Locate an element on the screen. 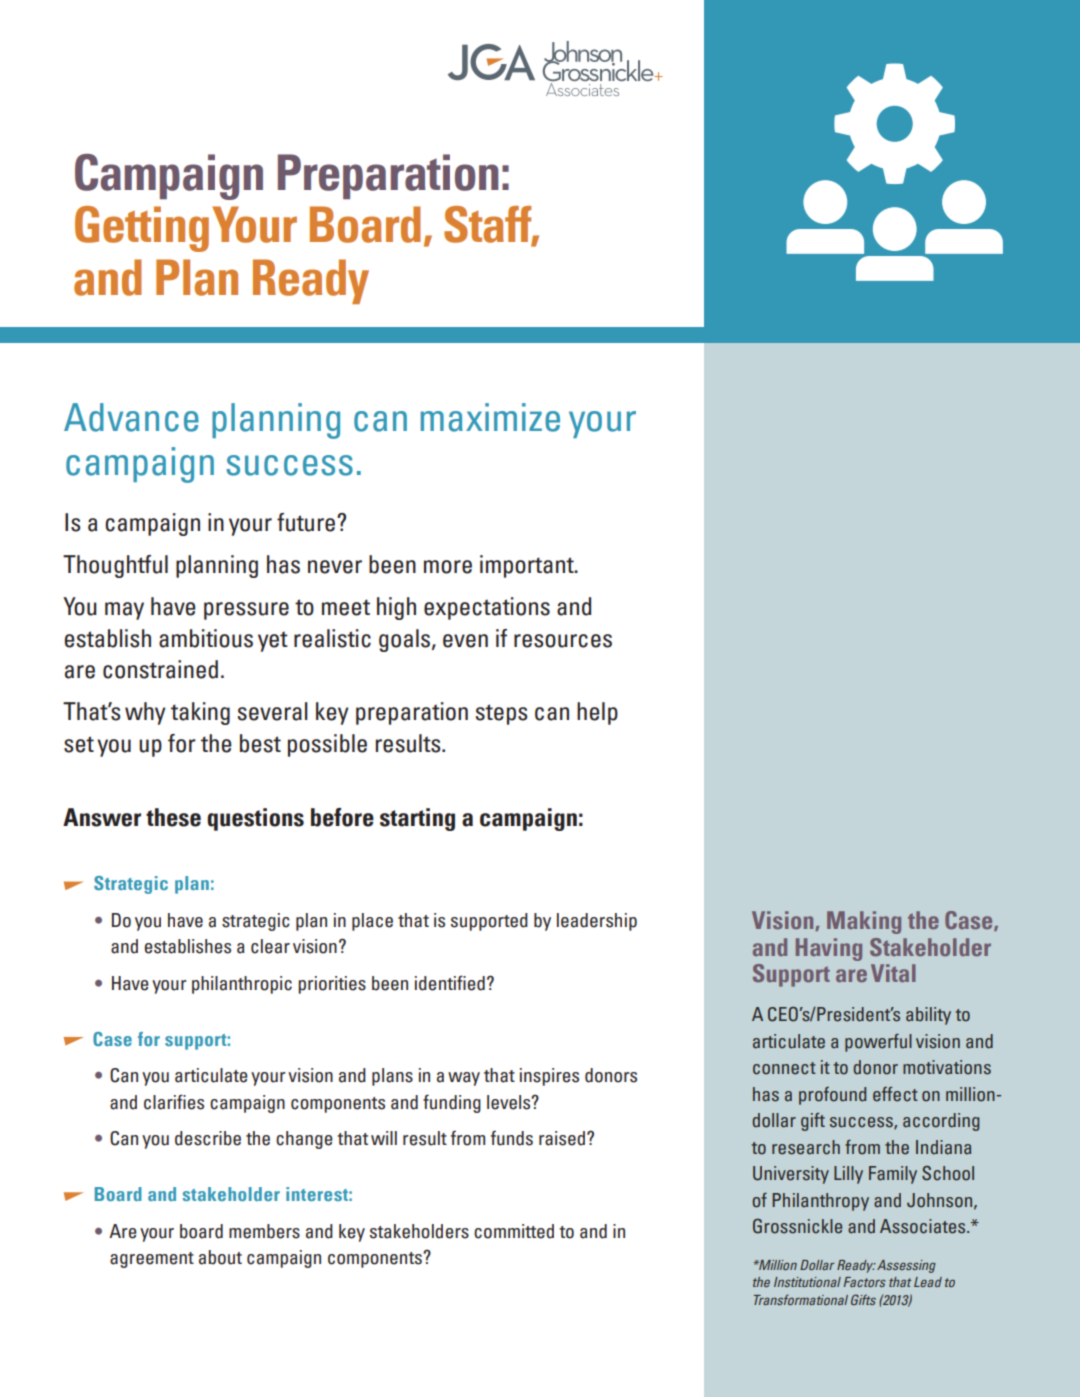 Image resolution: width=1080 pixels, height=1397 pixels. help is located at coordinates (597, 713).
